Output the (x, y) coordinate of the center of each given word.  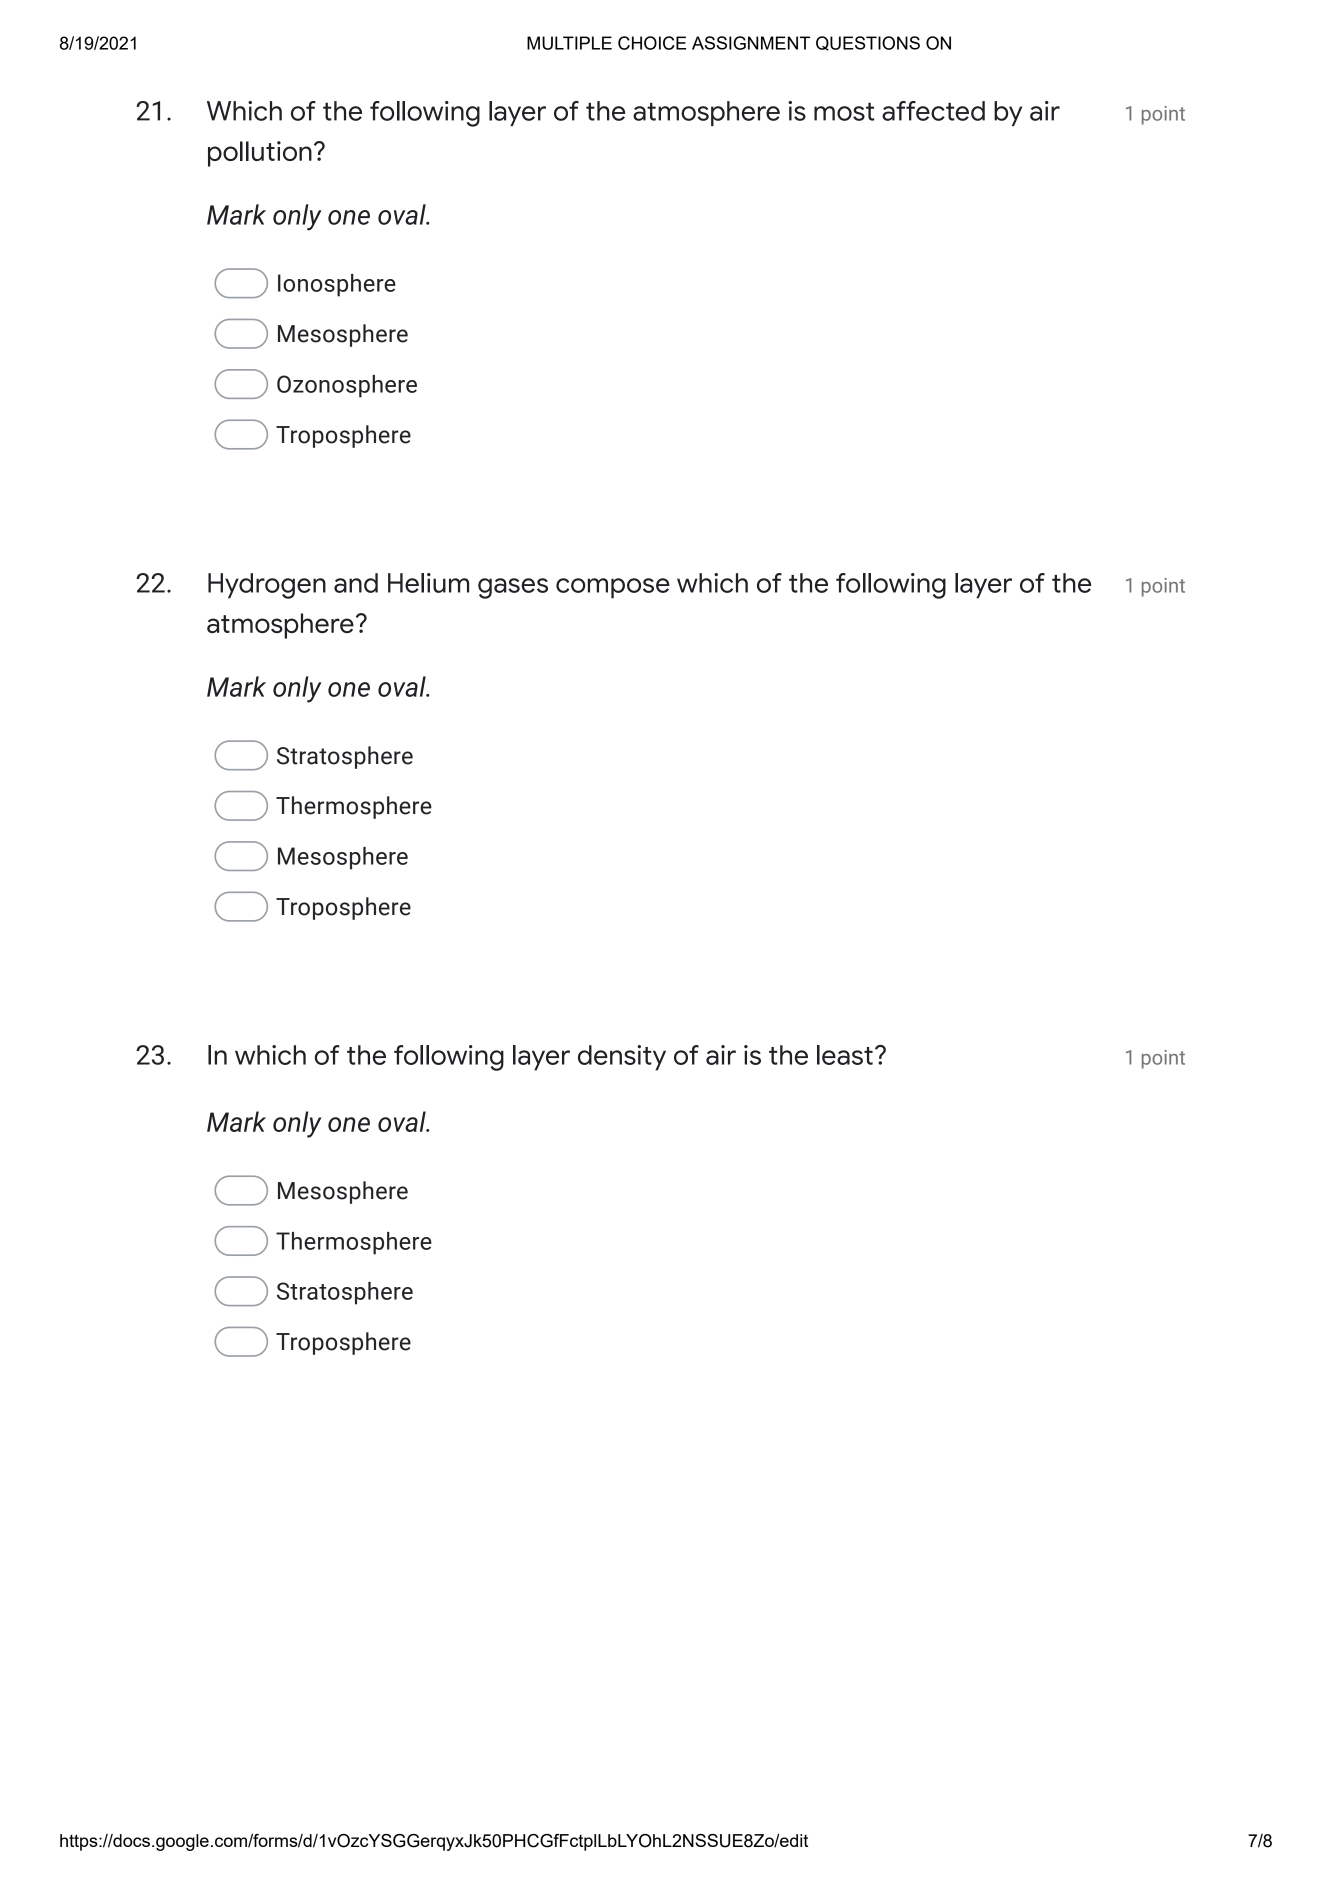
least (845, 1055)
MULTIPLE (569, 43)
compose (613, 588)
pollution (260, 154)
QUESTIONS (868, 43)
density (622, 1058)
